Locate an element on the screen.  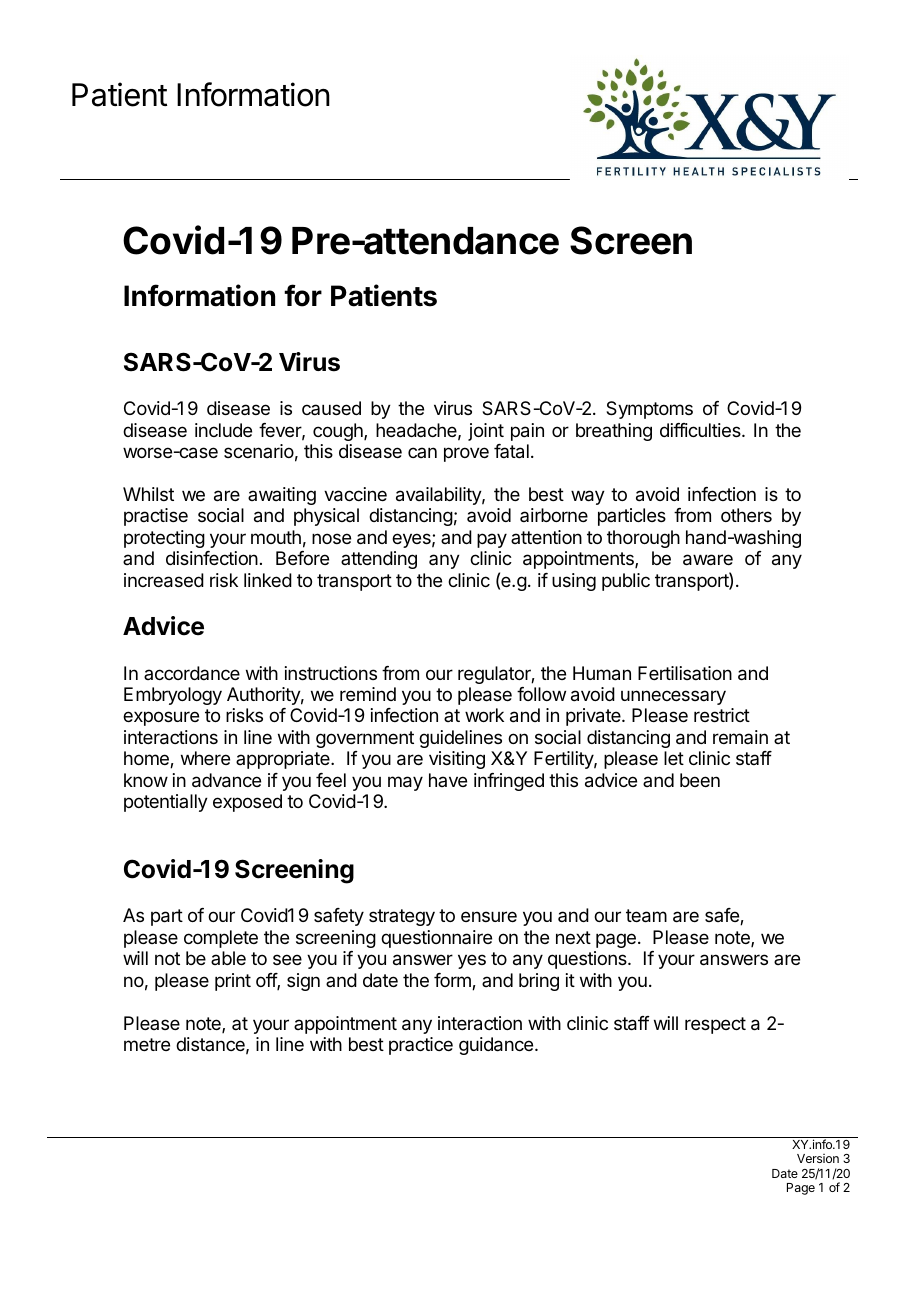
able is located at coordinates (228, 958).
